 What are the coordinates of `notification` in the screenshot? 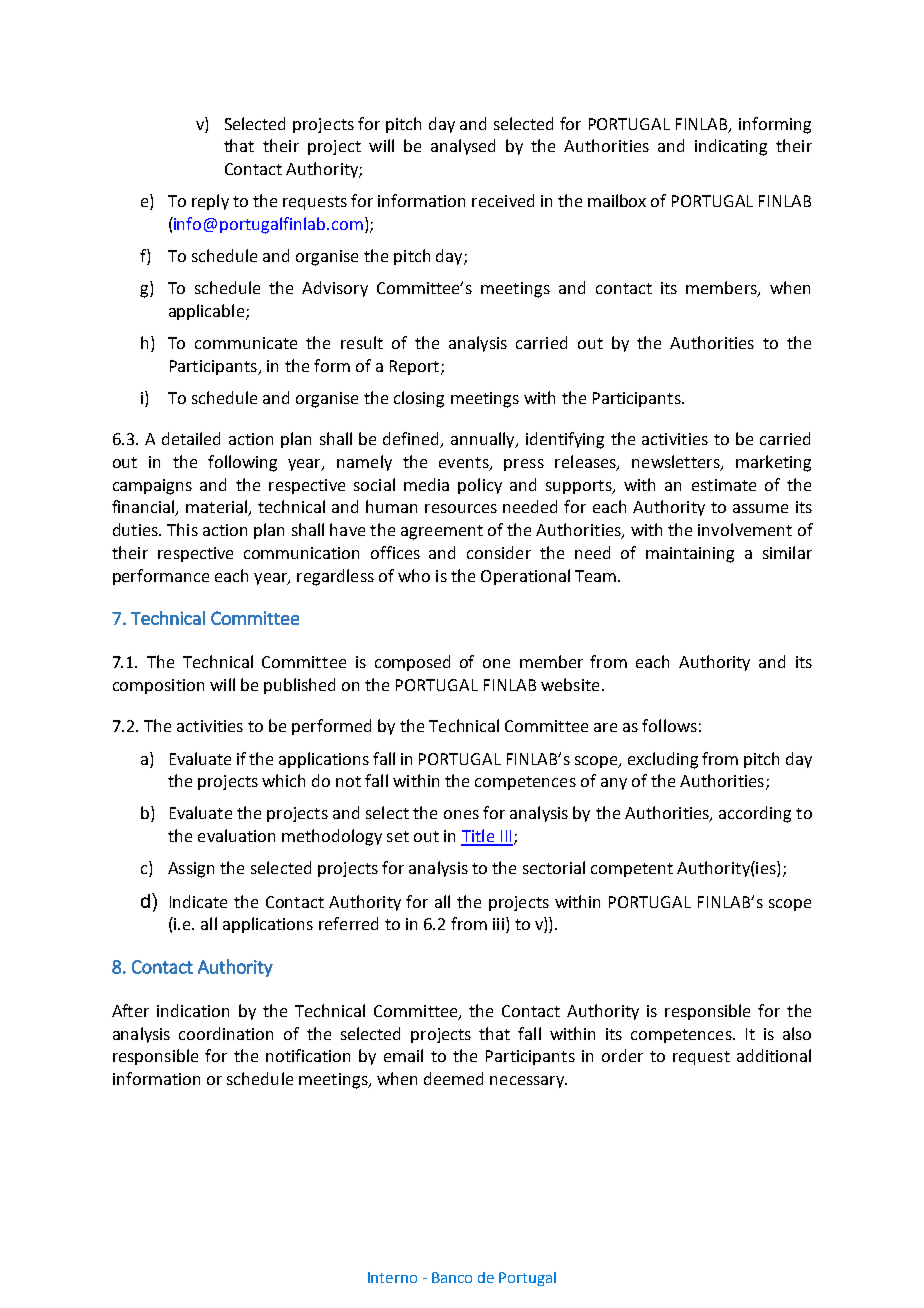 It's located at (308, 1055).
